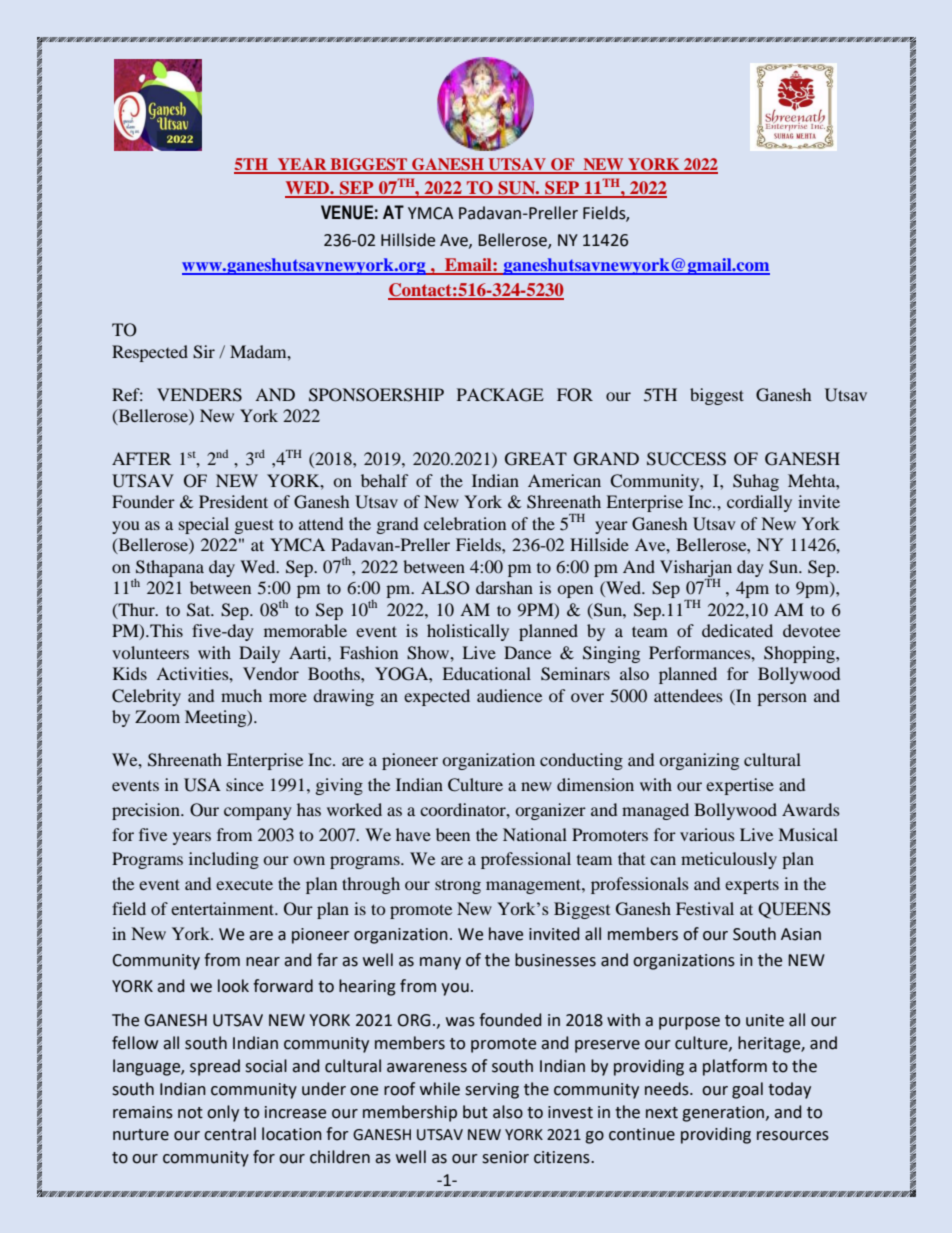 This screenshot has height=1233, width=952. What do you see at coordinates (437, 697) in the screenshot?
I see `expected` at bounding box center [437, 697].
